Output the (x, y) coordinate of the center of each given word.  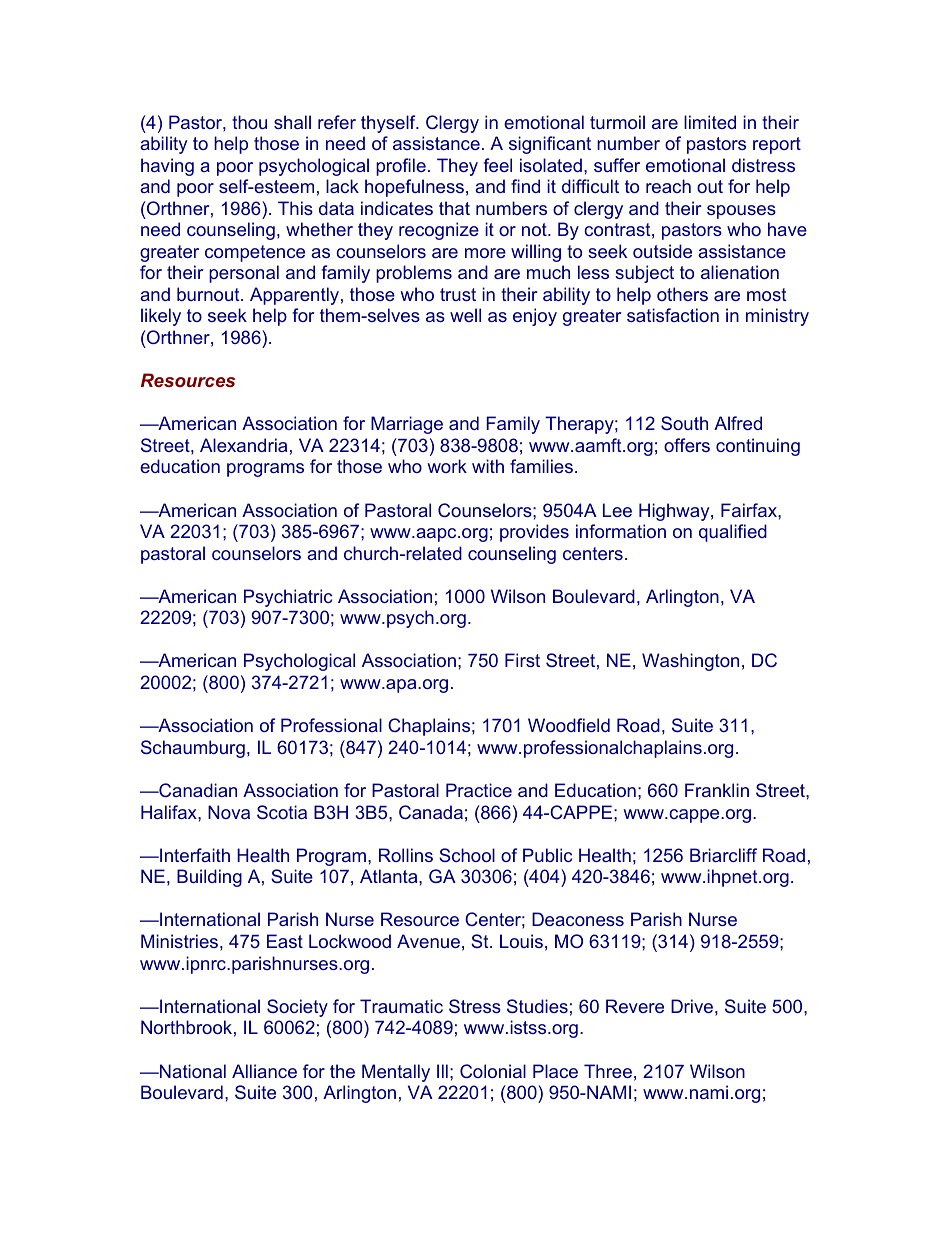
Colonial (493, 1071)
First (522, 660)
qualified (733, 533)
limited (710, 122)
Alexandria (243, 445)
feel (498, 165)
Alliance (264, 1071)
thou (249, 122)
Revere (635, 1006)
